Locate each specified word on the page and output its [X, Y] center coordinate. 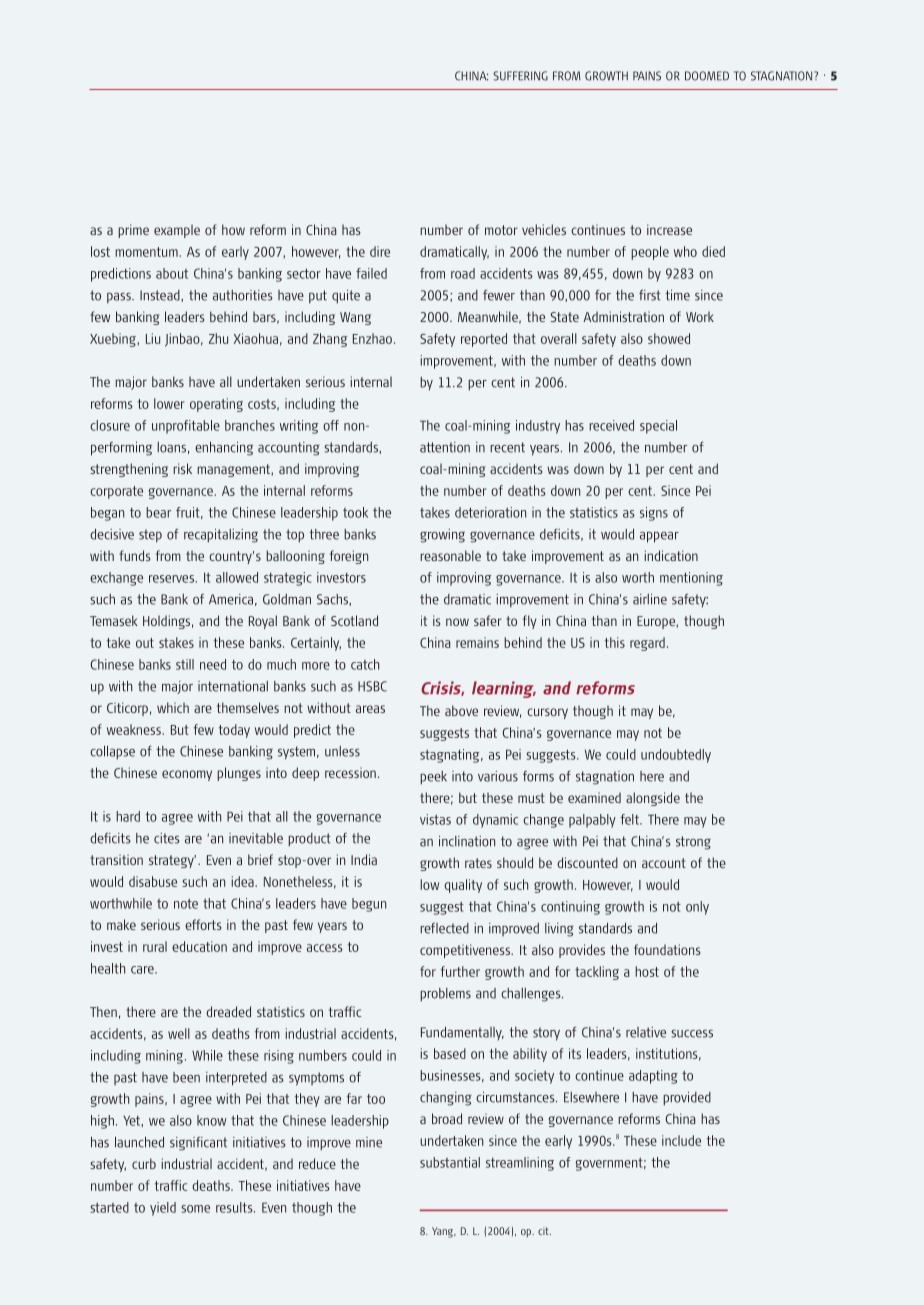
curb [144, 1163]
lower [169, 403]
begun [369, 905]
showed [669, 338]
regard [647, 644]
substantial [450, 1162]
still [185, 664]
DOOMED [707, 76]
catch [365, 664]
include [681, 1140]
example [177, 231]
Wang [355, 318]
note [186, 904]
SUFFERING [520, 76]
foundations [667, 949]
